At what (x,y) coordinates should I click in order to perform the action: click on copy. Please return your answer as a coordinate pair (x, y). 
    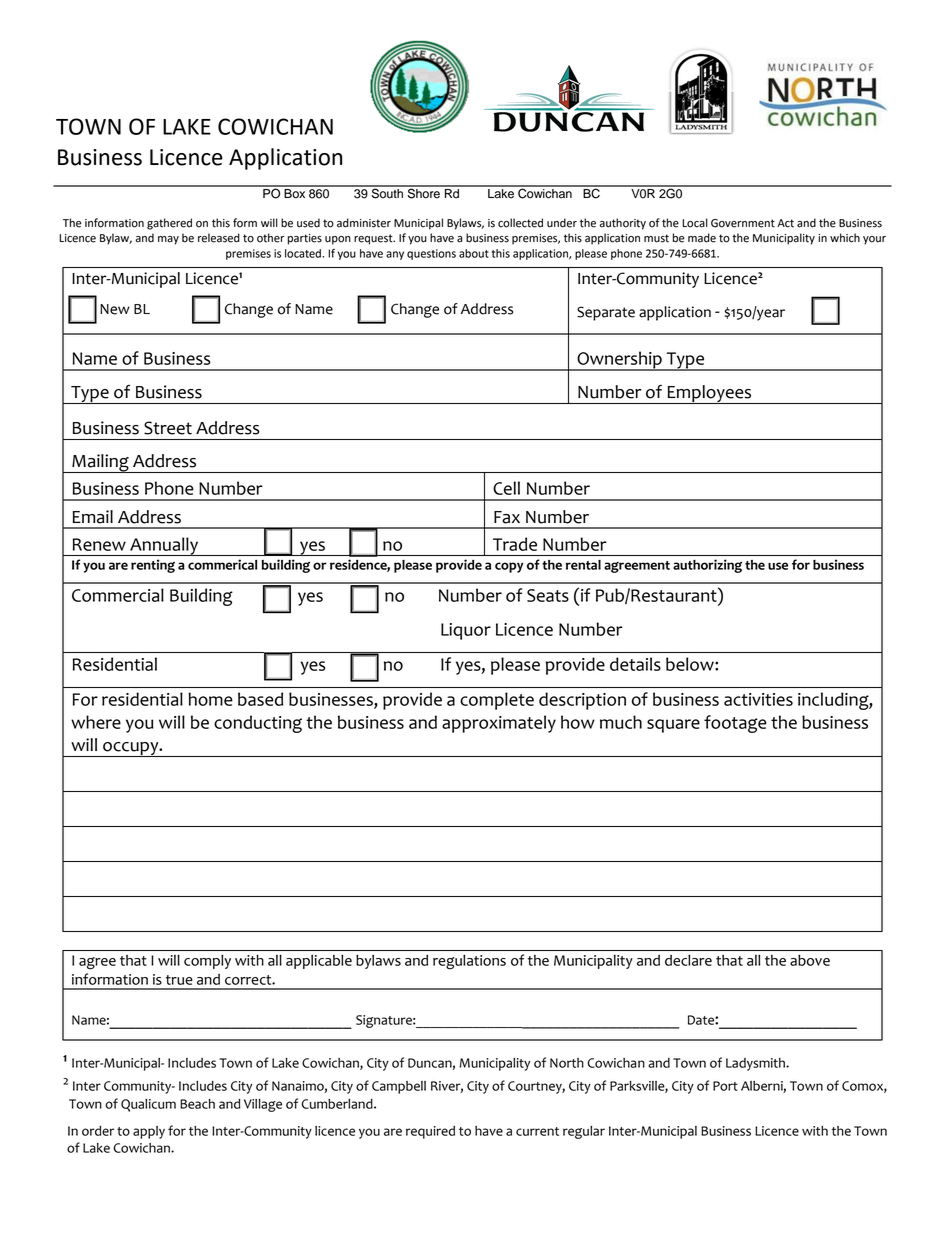
    Looking at the image, I should click on (509, 567).
